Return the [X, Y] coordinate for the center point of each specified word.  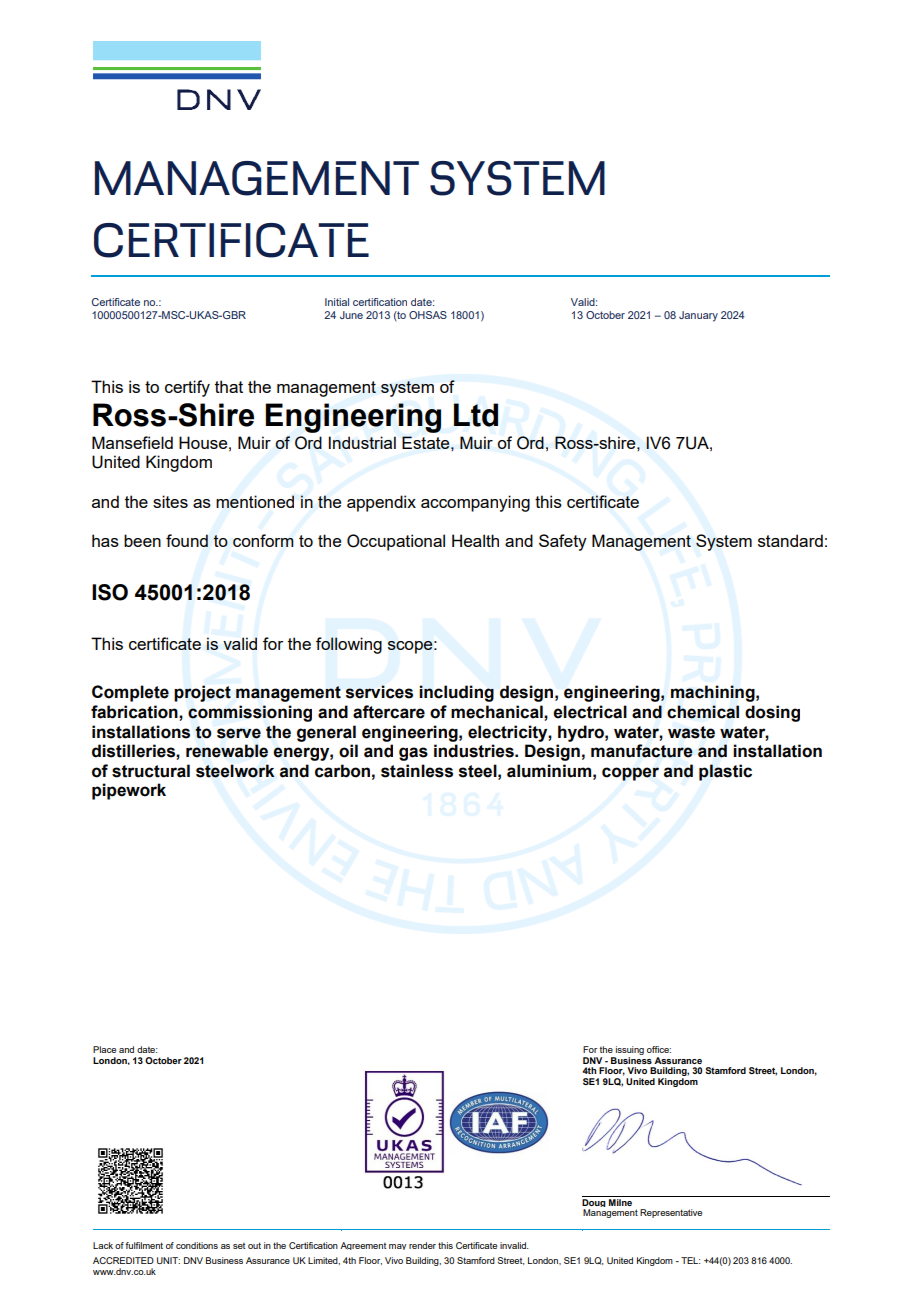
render [422, 1245]
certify [187, 388]
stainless [417, 771]
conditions [197, 1245]
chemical [703, 712]
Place [104, 1049]
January [698, 316]
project [202, 693]
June [351, 315]
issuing [630, 1050]
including [456, 693]
